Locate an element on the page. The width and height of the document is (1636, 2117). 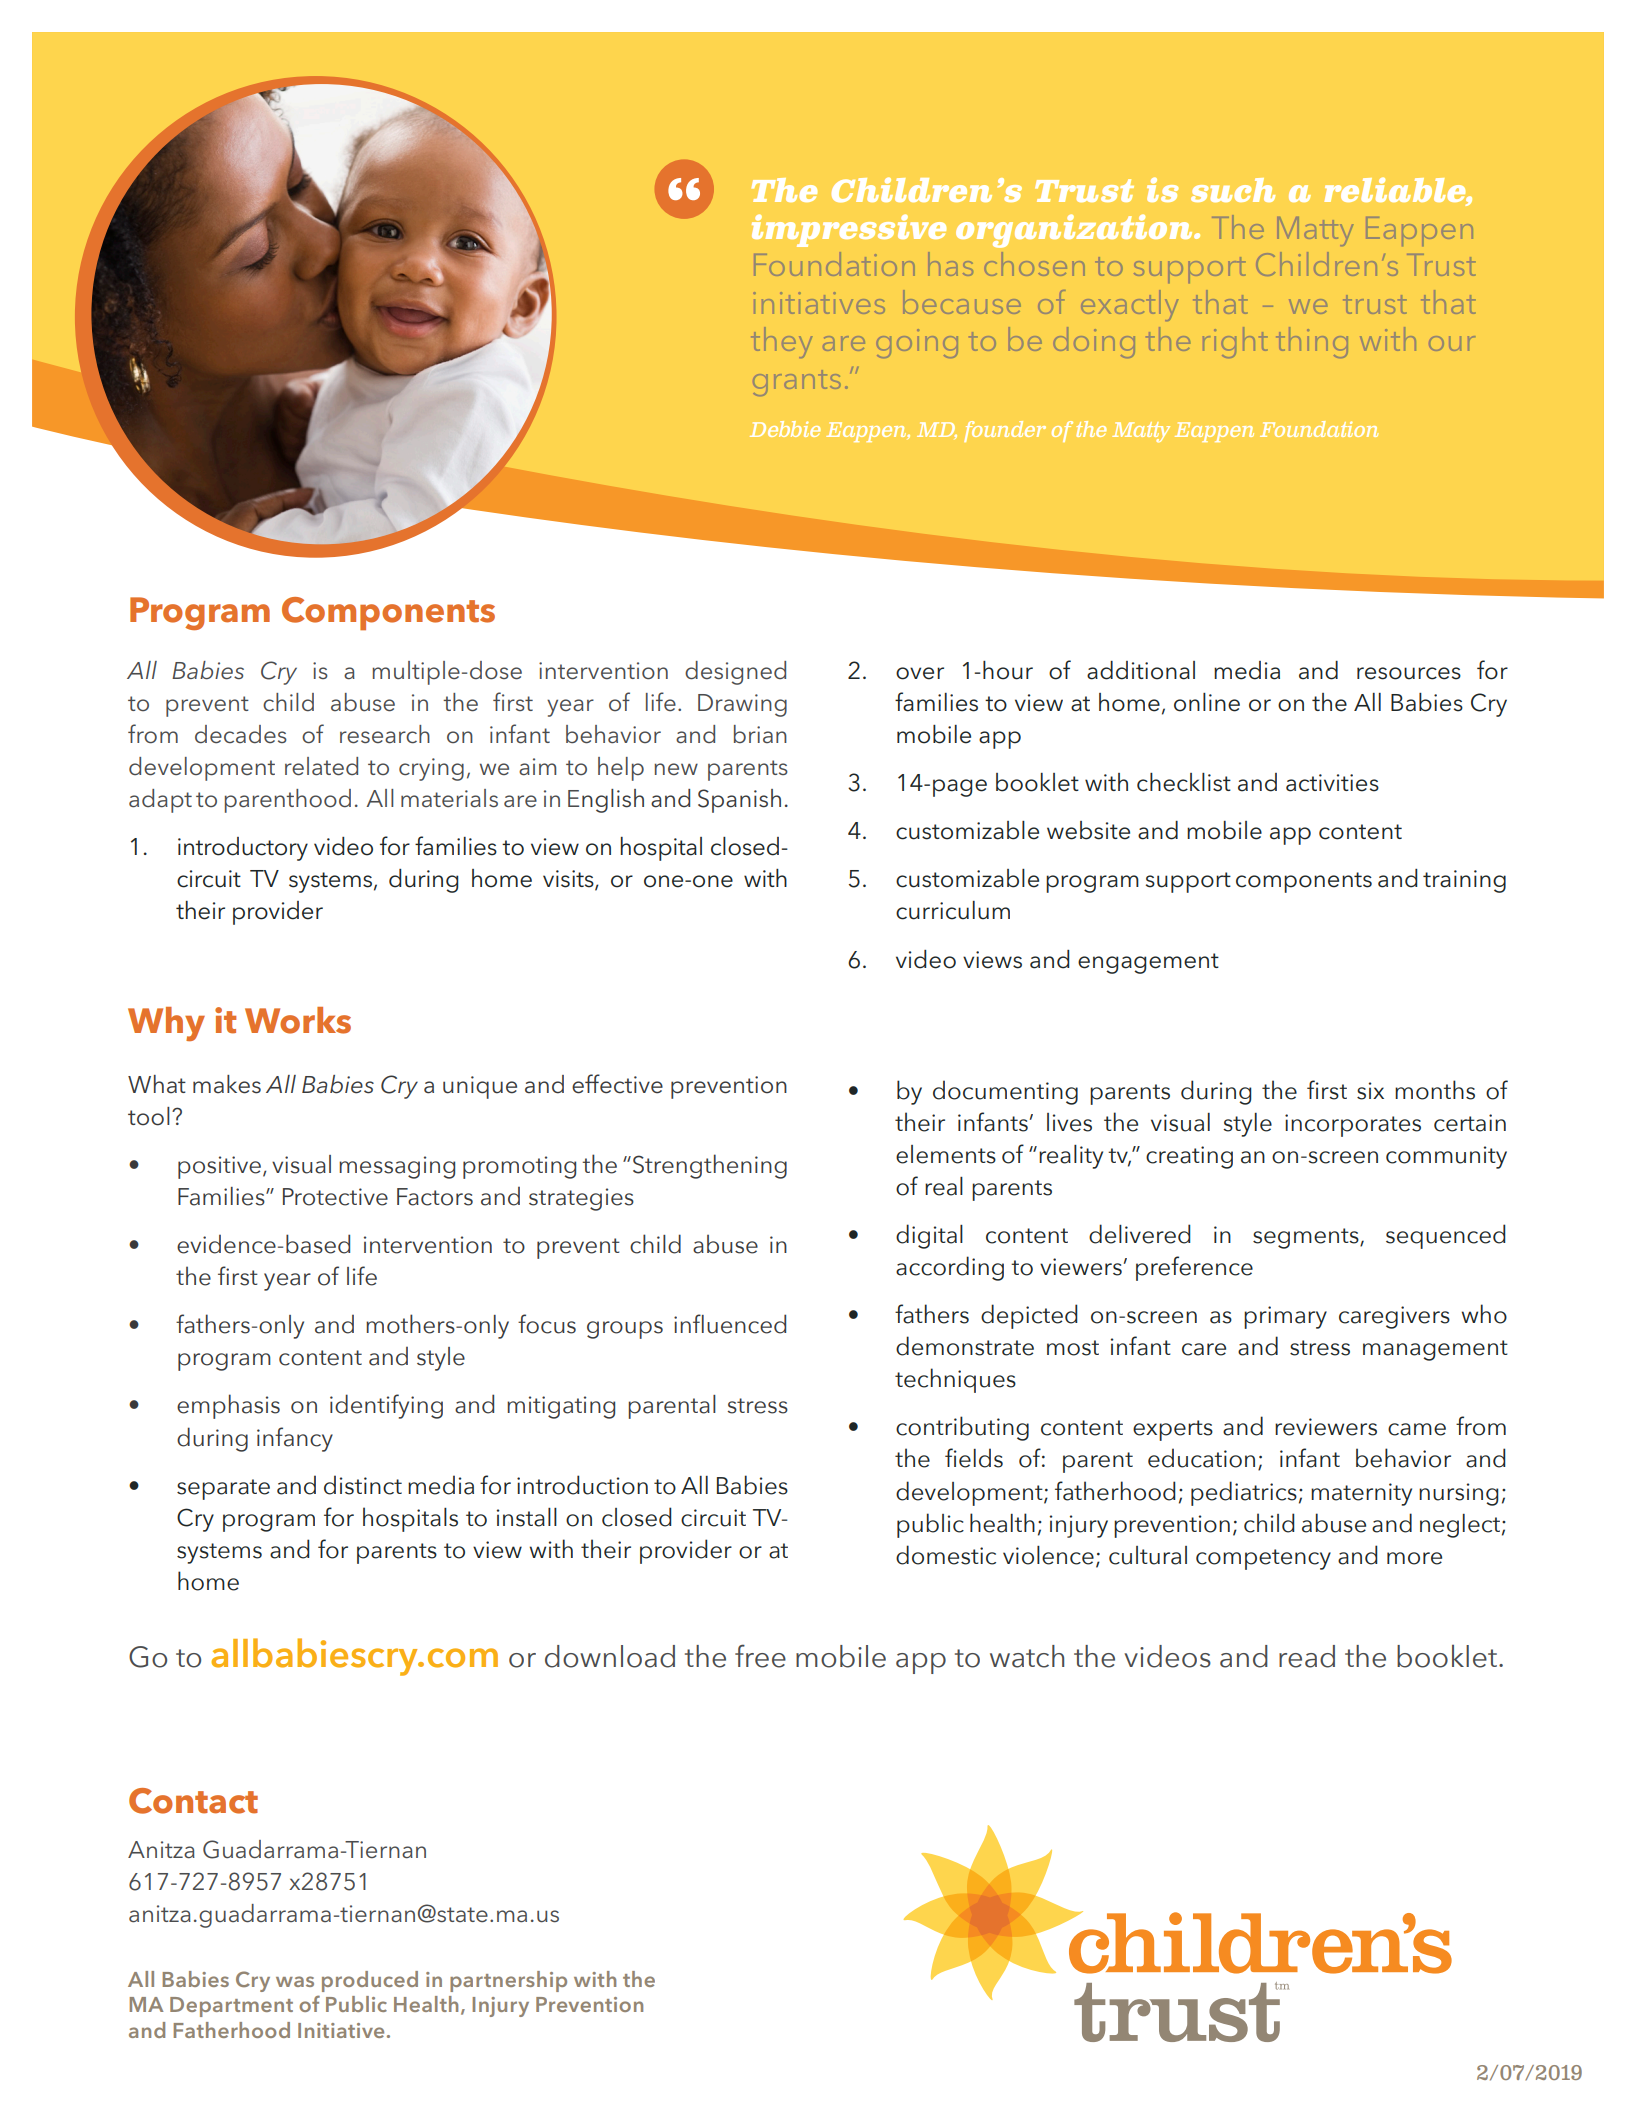
impressive is located at coordinates (849, 230).
